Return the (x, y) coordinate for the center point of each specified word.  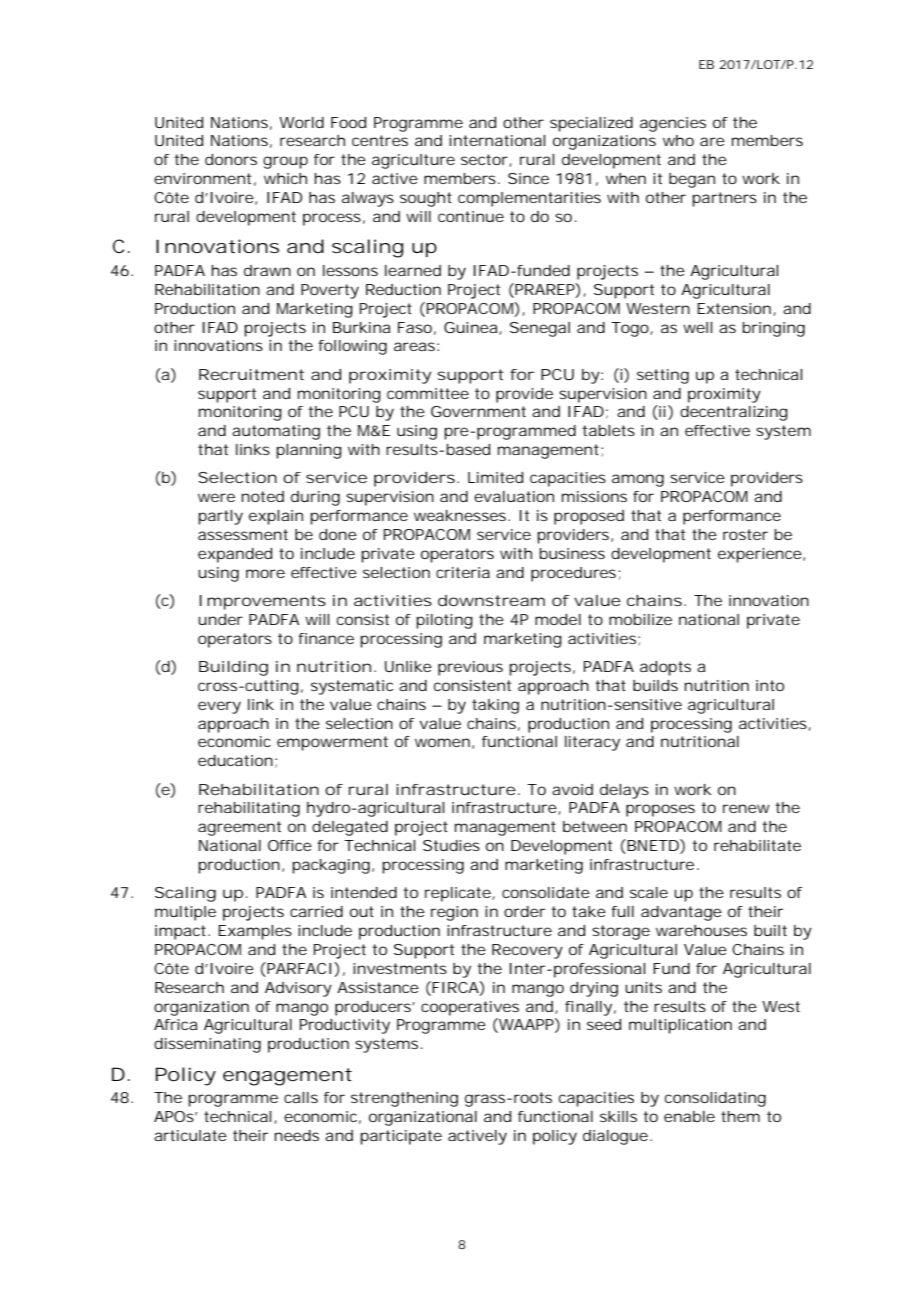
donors (231, 159)
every (219, 707)
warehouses (701, 930)
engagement (287, 1077)
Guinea (473, 328)
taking (495, 706)
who (678, 140)
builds (655, 685)
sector (486, 160)
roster (745, 534)
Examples (255, 932)
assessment (243, 534)
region (454, 913)
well (697, 327)
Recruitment (251, 374)
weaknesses (462, 515)
